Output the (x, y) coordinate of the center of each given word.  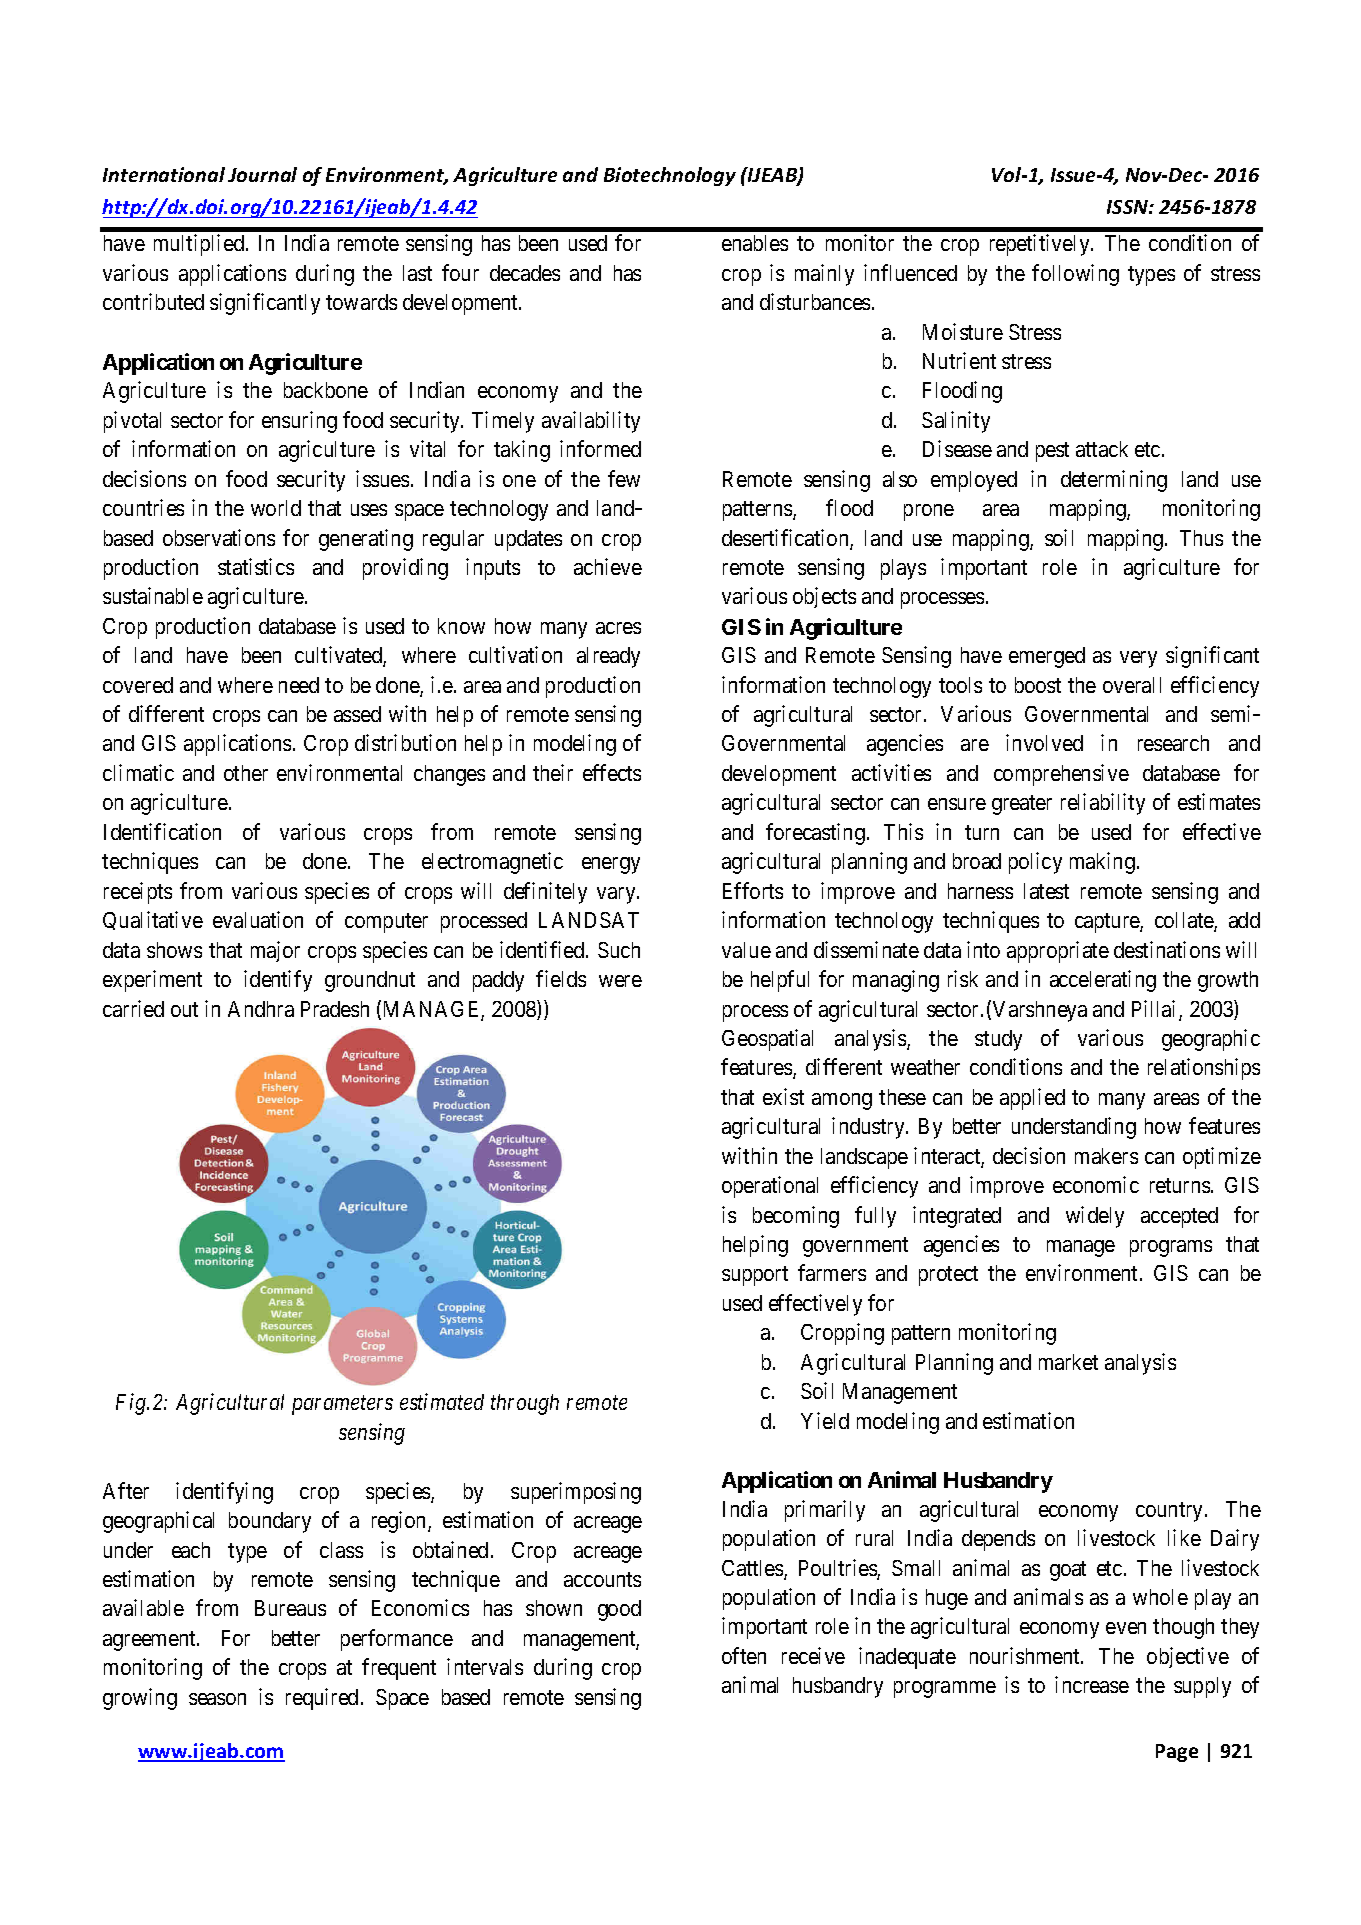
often (744, 1655)
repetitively (1041, 245)
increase (1092, 1684)
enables (755, 243)
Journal (262, 174)
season (217, 1699)
